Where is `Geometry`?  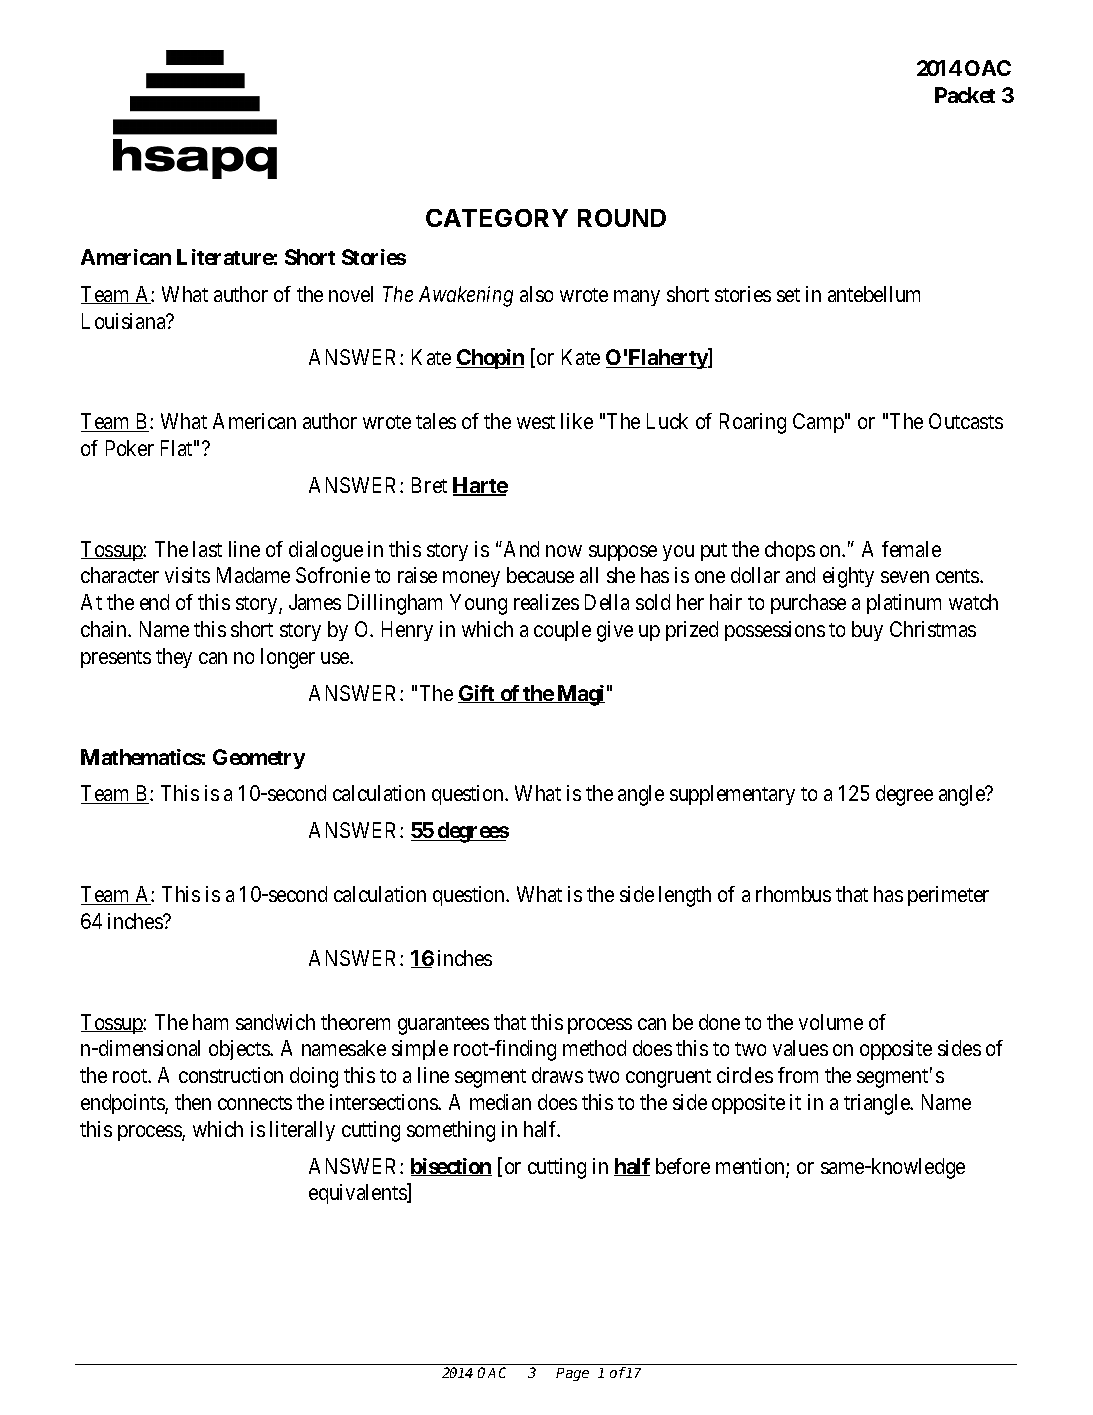
Geometry is located at coordinates (259, 759).
